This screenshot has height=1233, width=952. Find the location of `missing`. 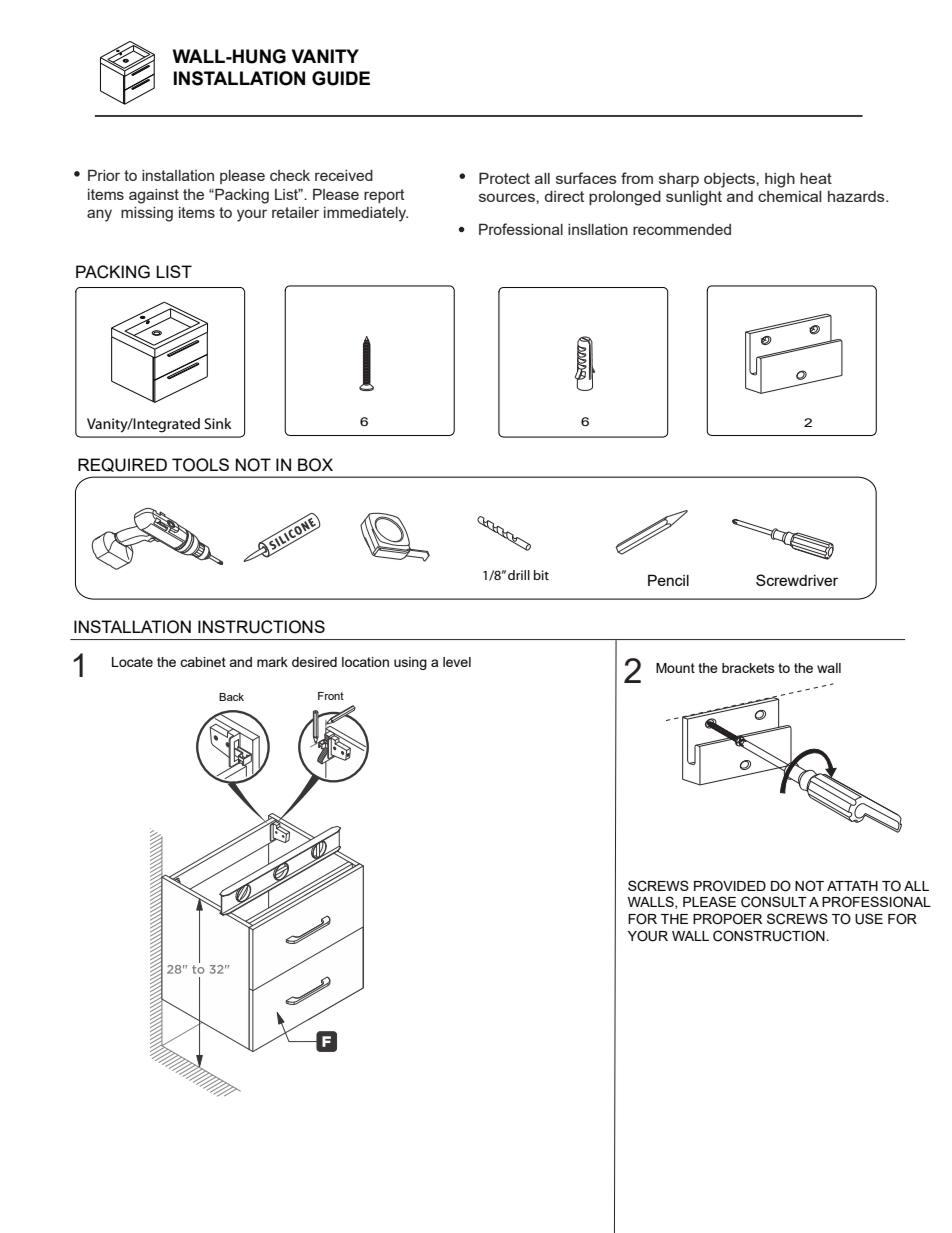

missing is located at coordinates (147, 214).
